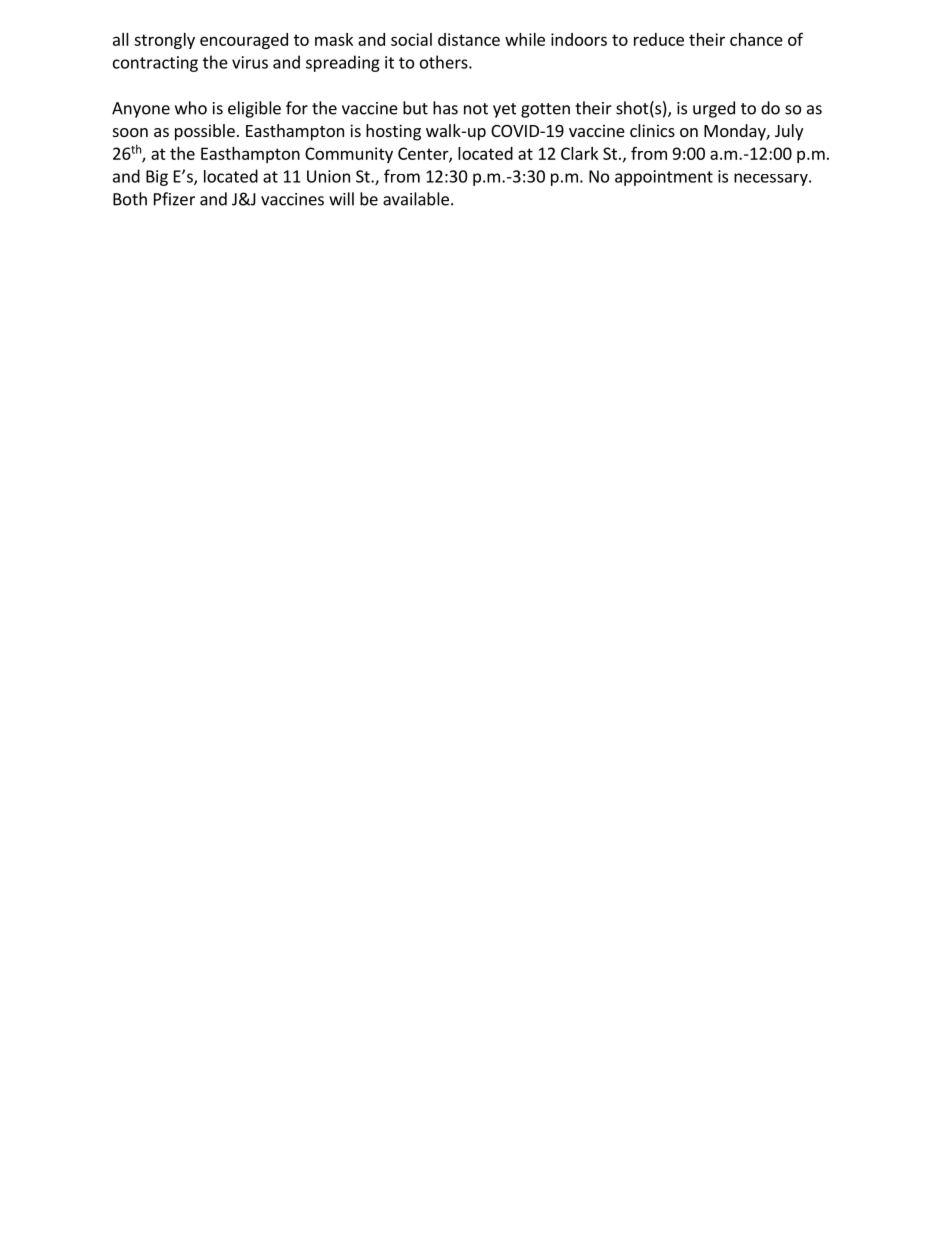  Describe the element at coordinates (445, 108) in the image. I see `has` at that location.
